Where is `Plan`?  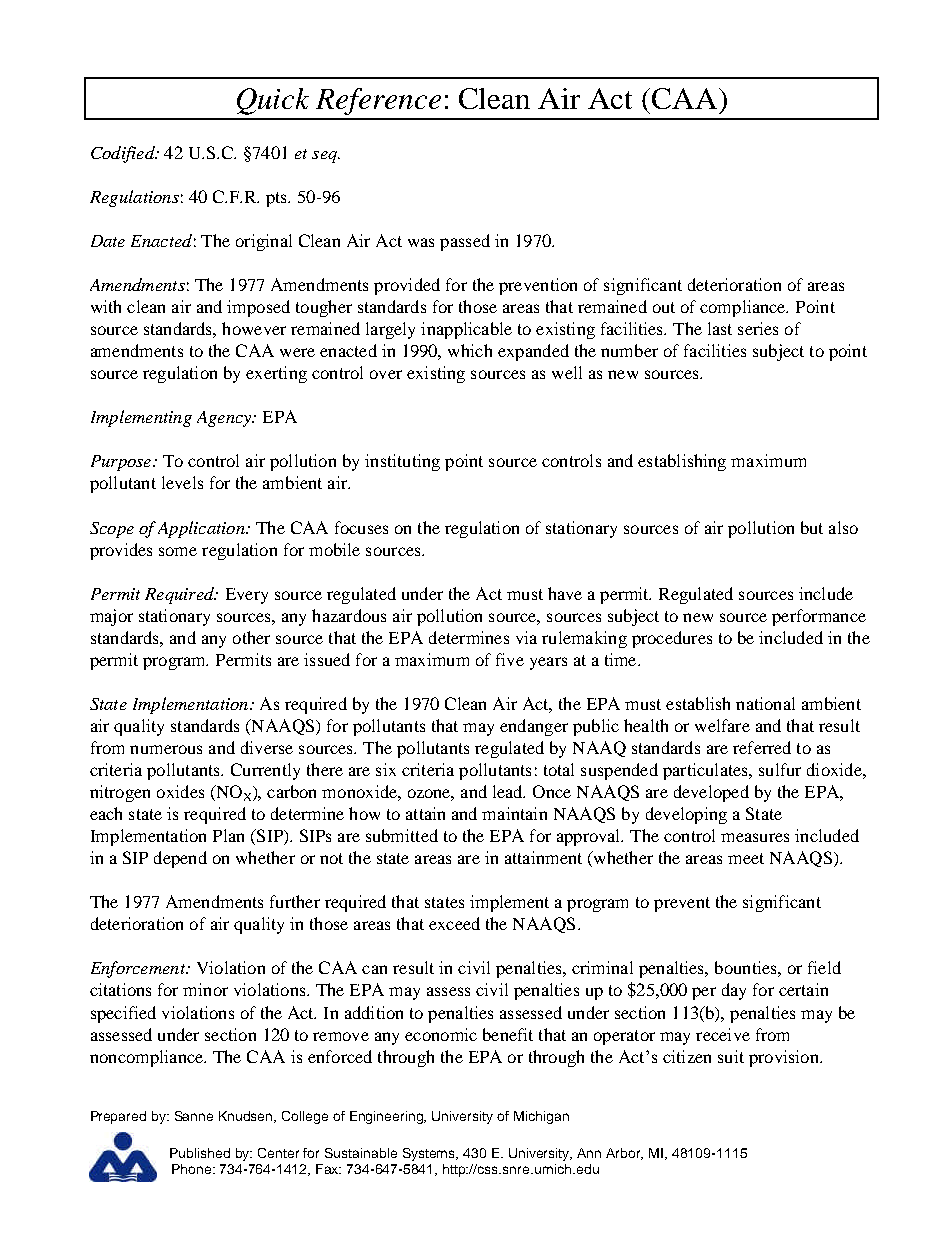 Plan is located at coordinates (228, 835).
